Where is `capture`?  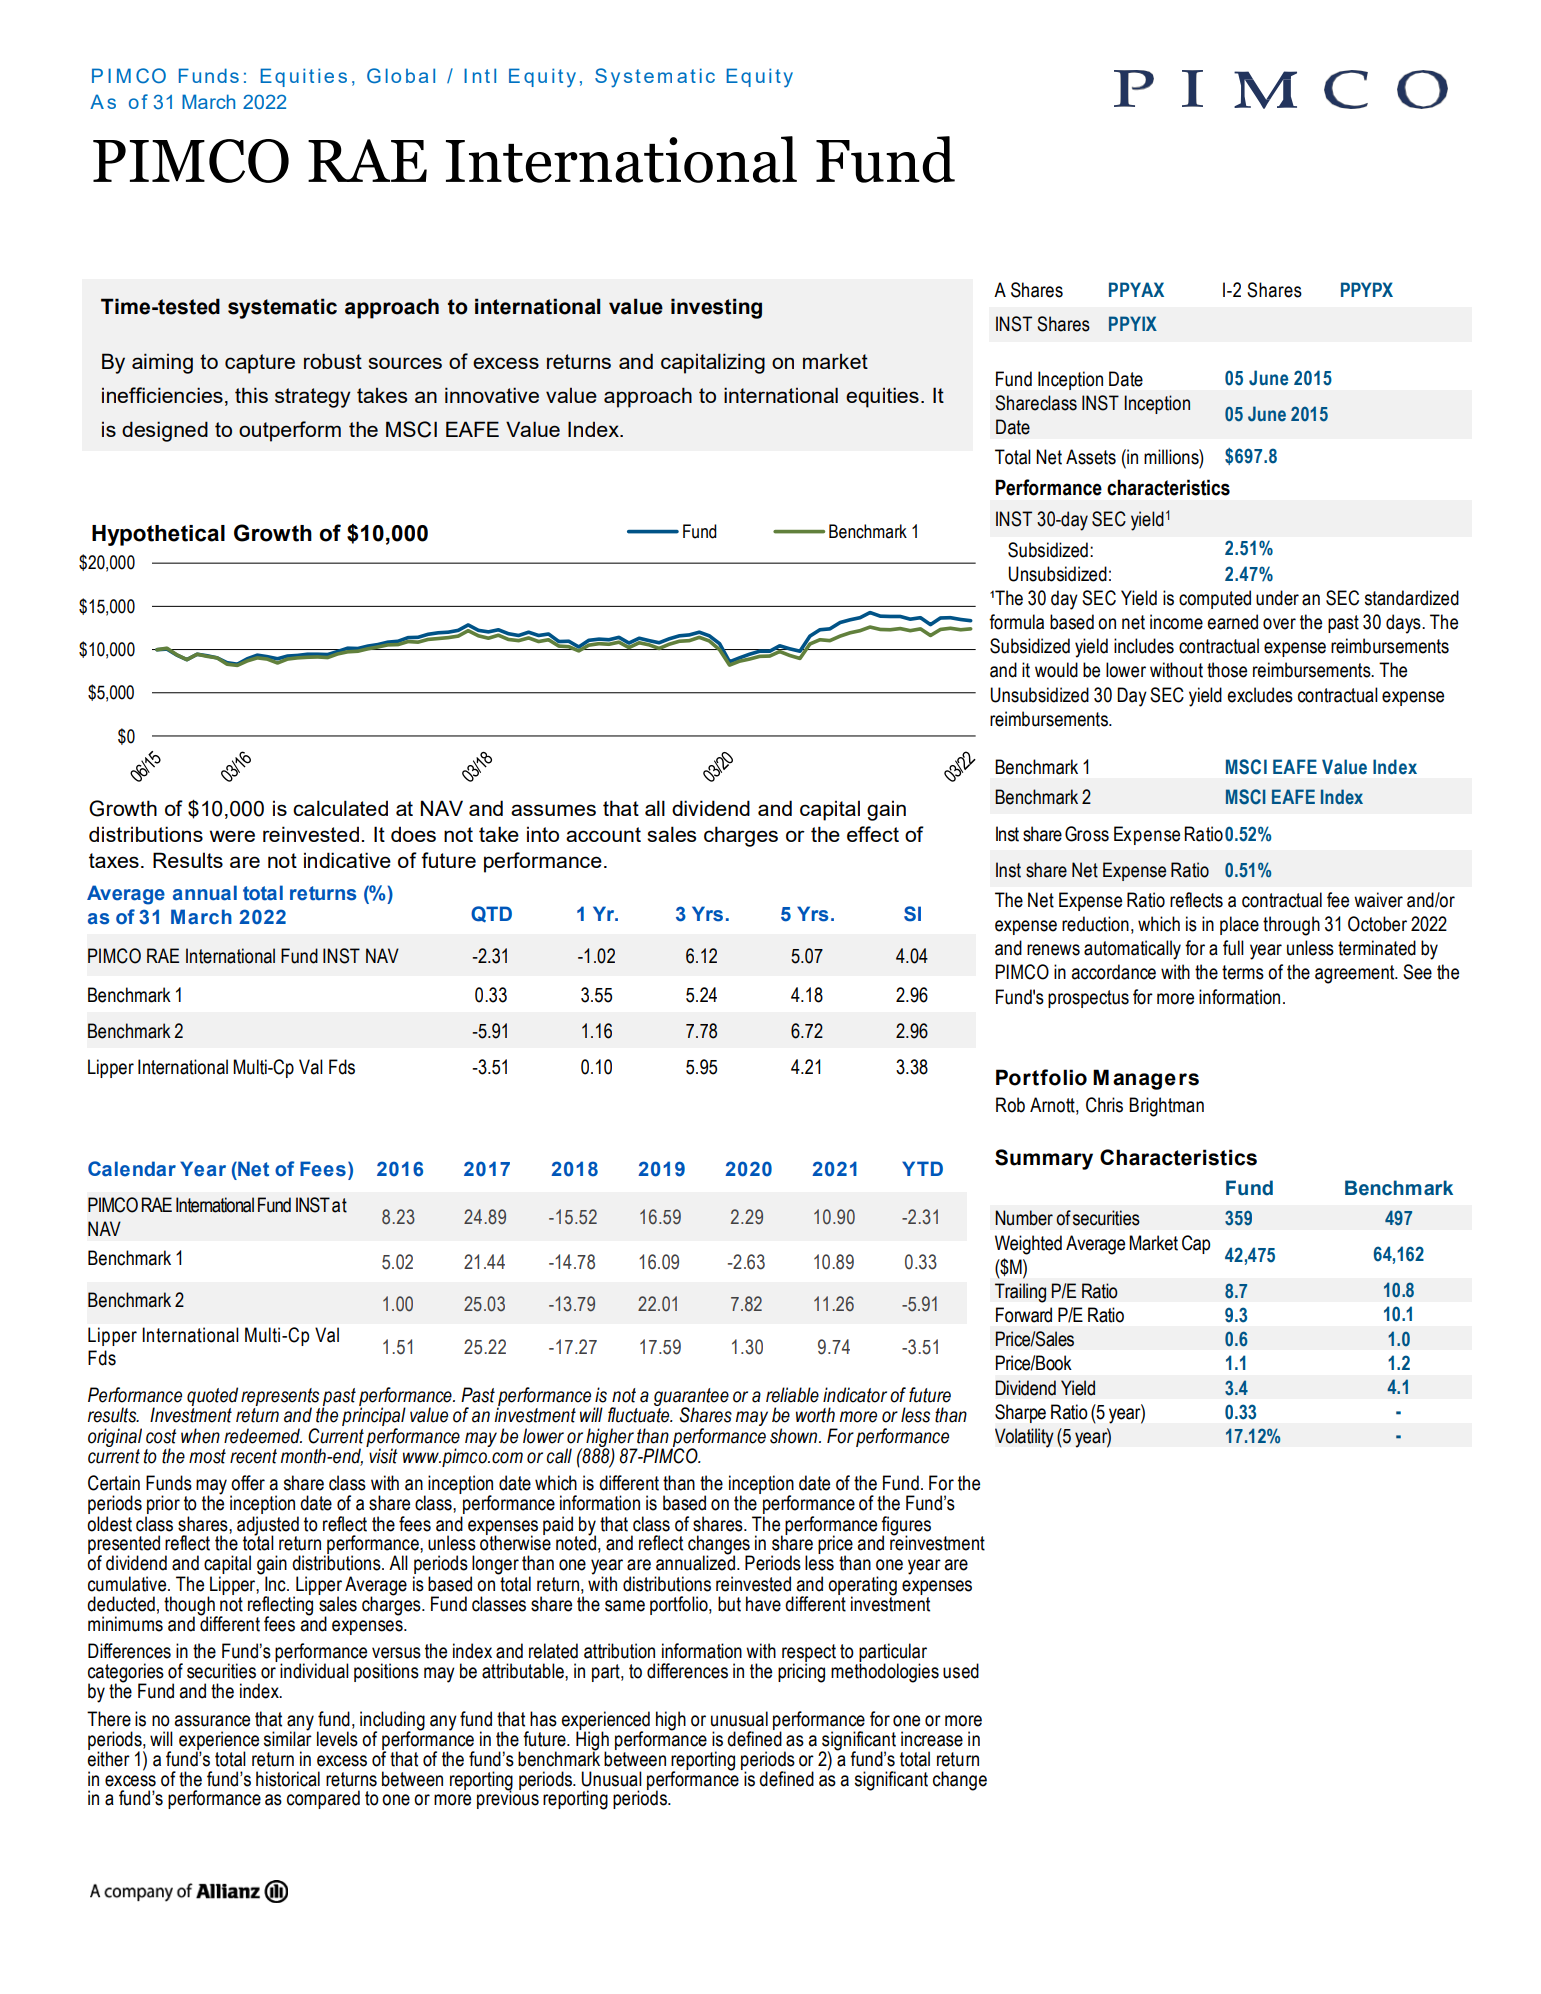 capture is located at coordinates (260, 364).
